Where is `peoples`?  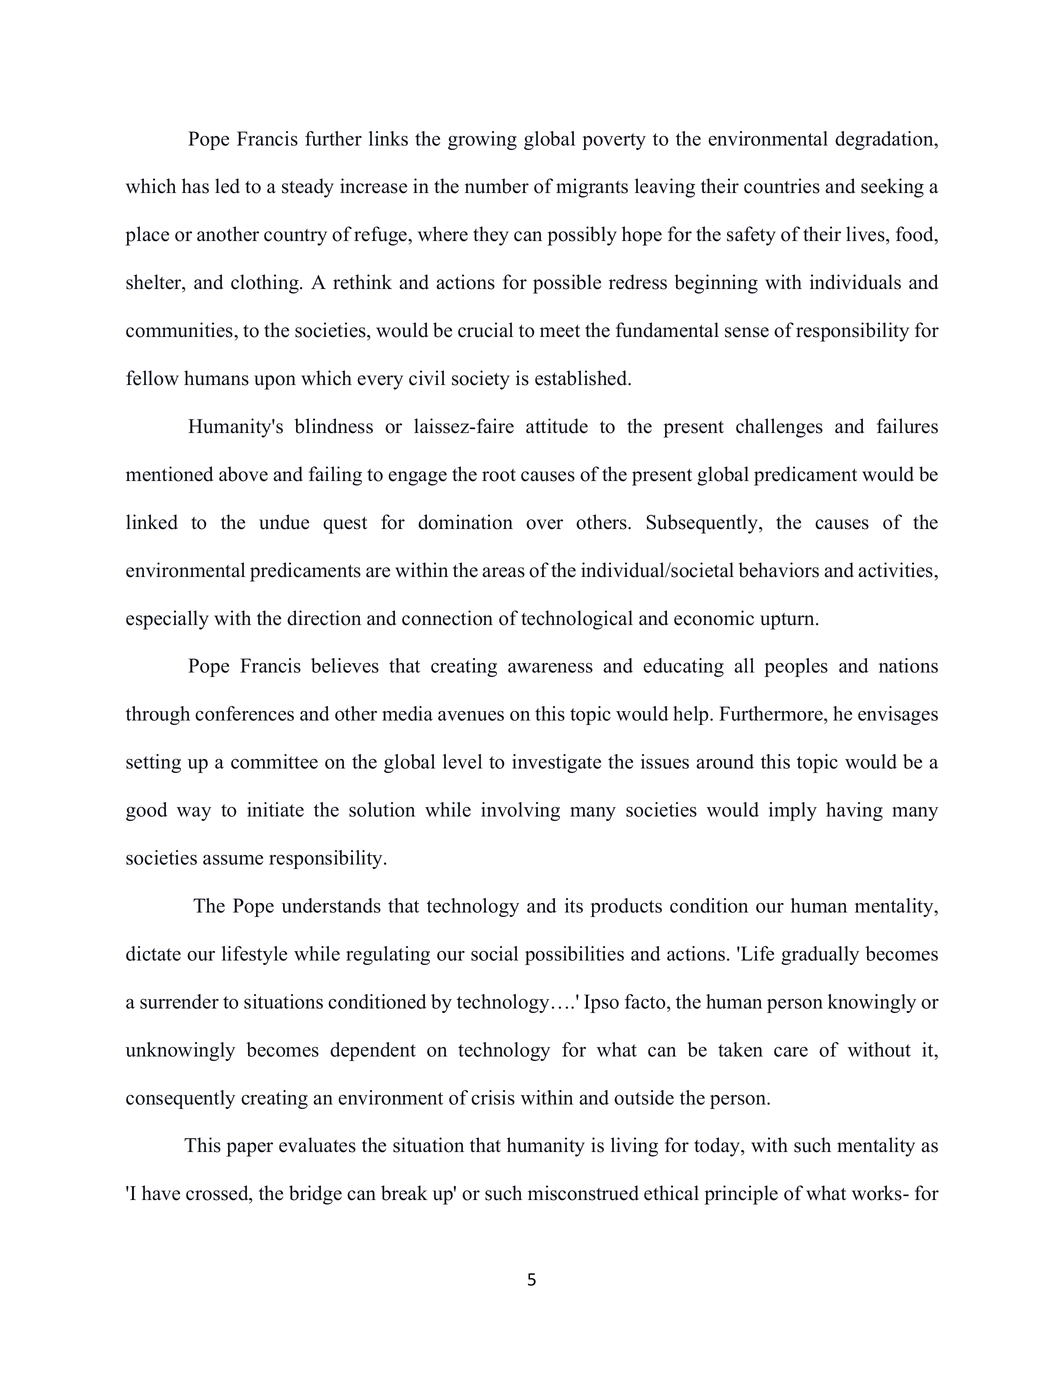
peoples is located at coordinates (796, 667).
